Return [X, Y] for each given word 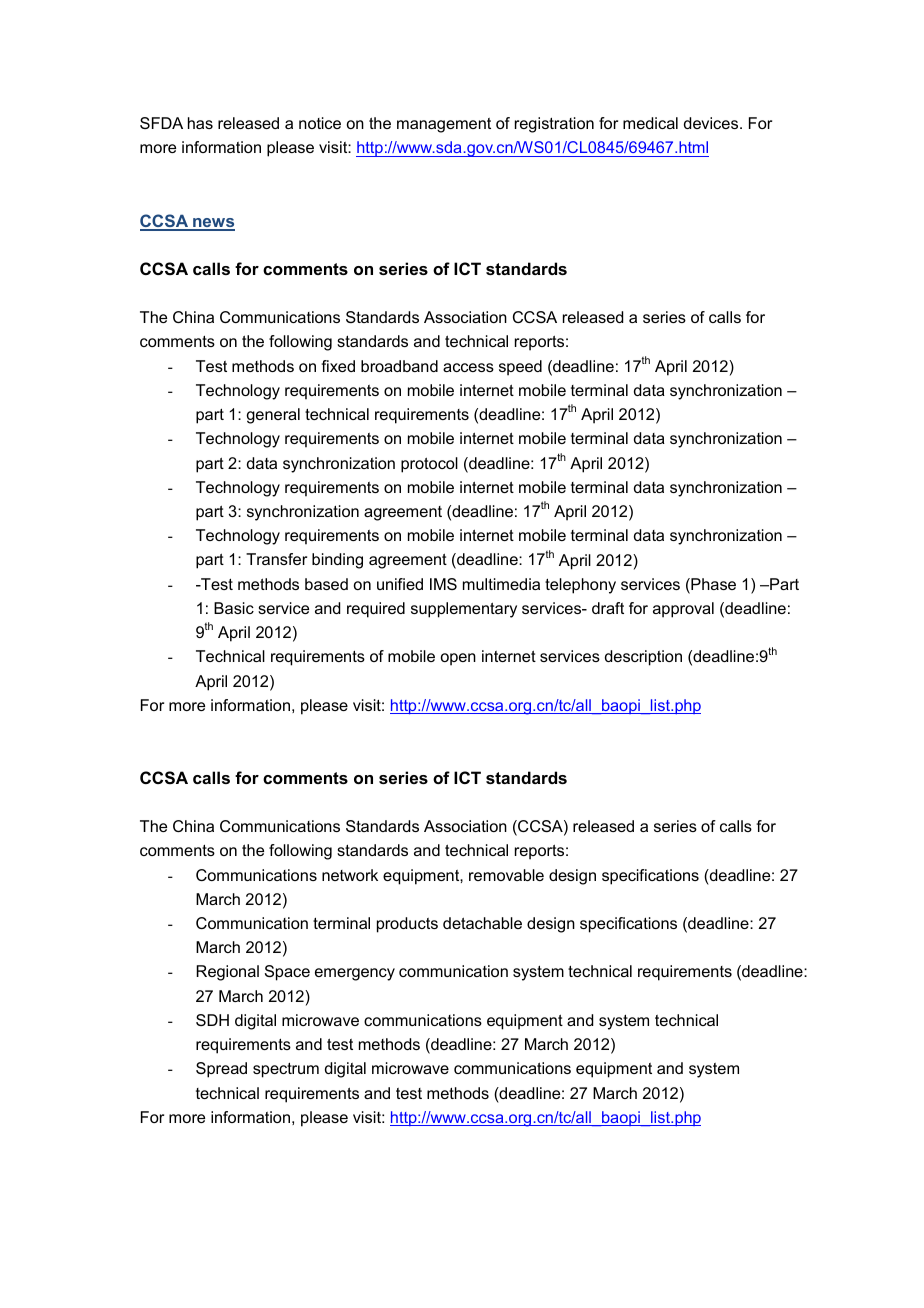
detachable [482, 923]
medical [650, 123]
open [458, 659]
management [444, 125]
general [273, 416]
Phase [712, 585]
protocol [429, 465]
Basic [234, 608]
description [643, 658]
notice [320, 123]
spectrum [286, 1070]
